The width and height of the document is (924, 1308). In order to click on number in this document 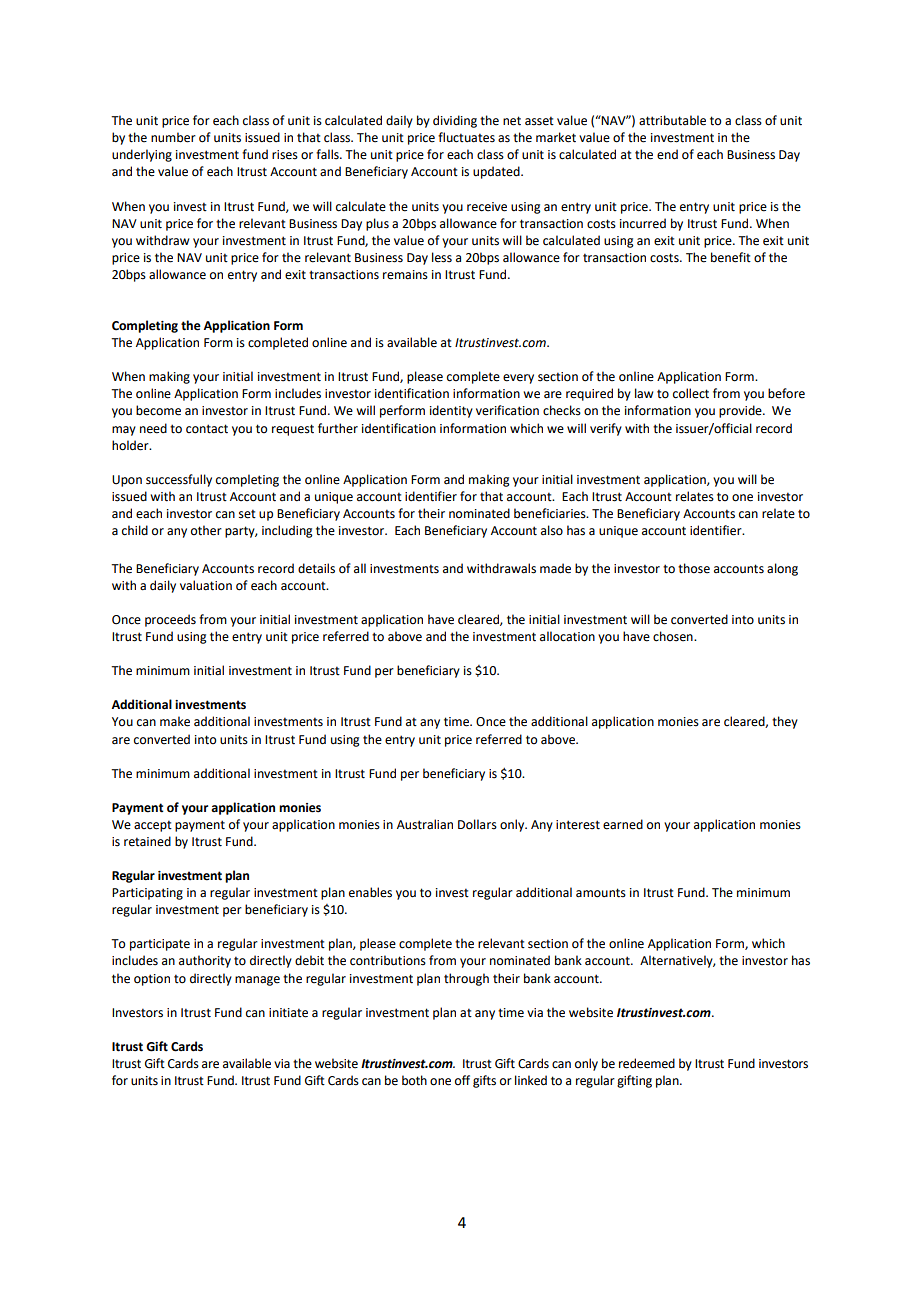, I will do `click(173, 137)`.
